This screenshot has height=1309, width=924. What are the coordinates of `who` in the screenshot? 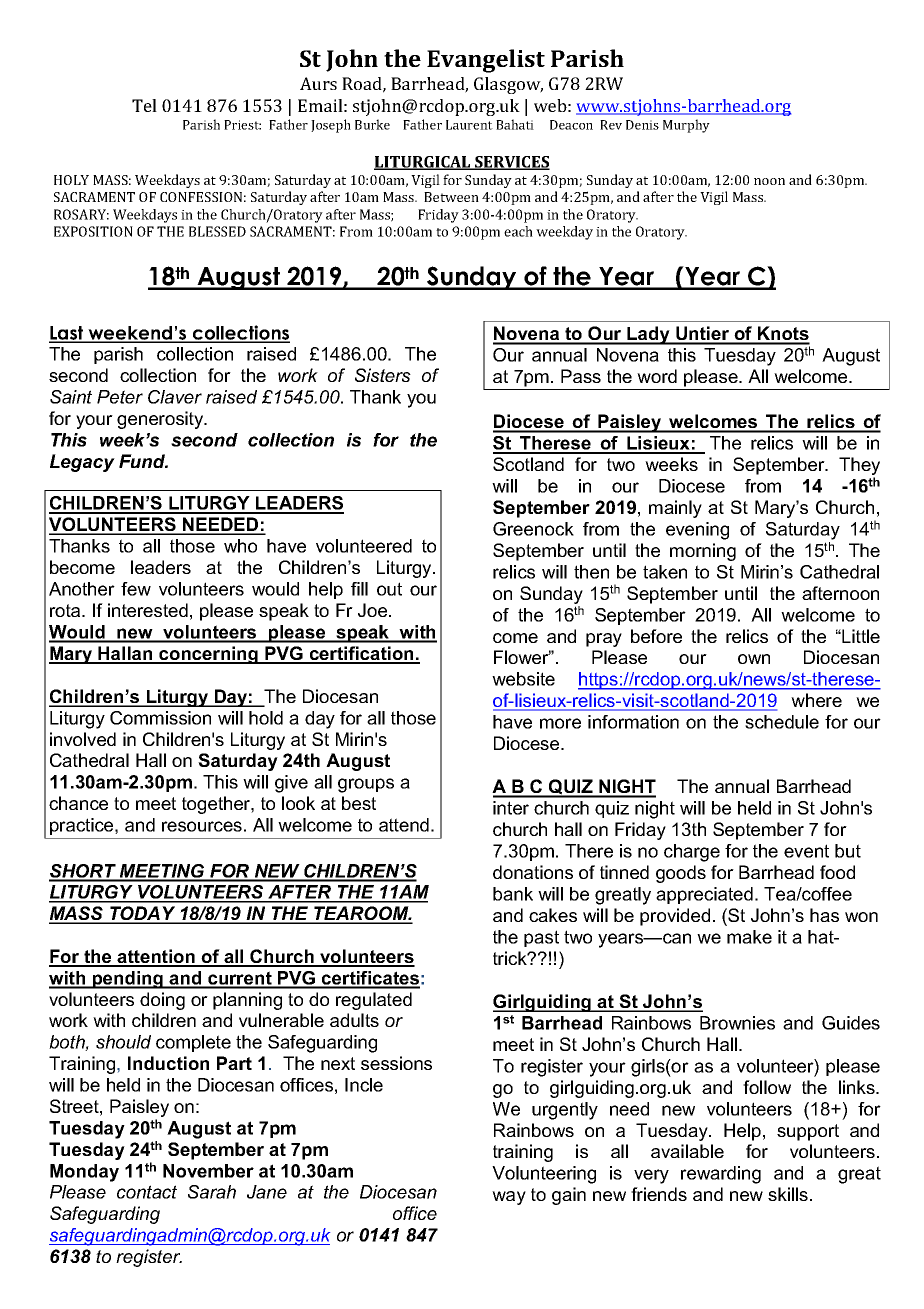 It's located at (240, 546).
